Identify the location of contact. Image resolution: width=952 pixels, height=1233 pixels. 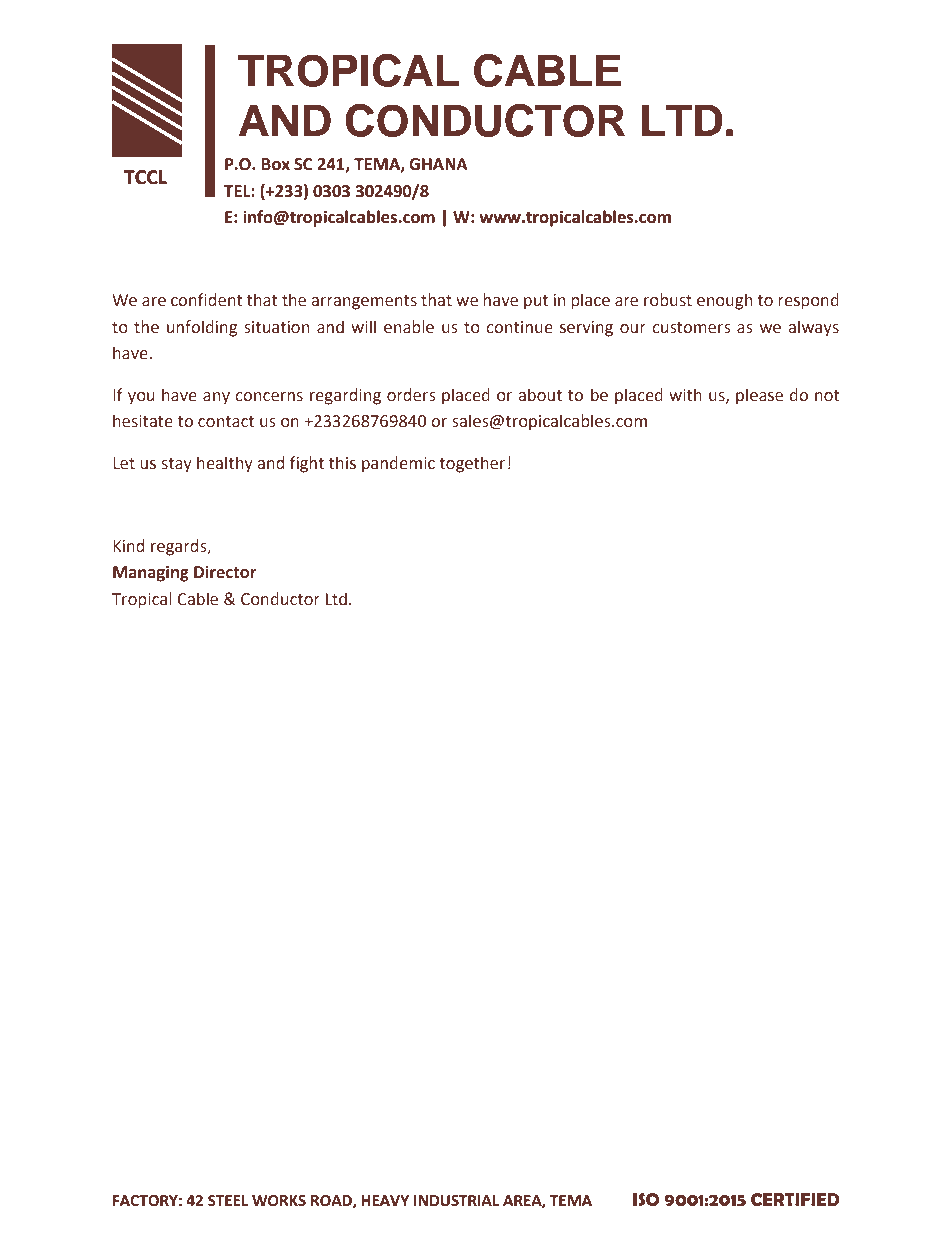
(226, 422).
